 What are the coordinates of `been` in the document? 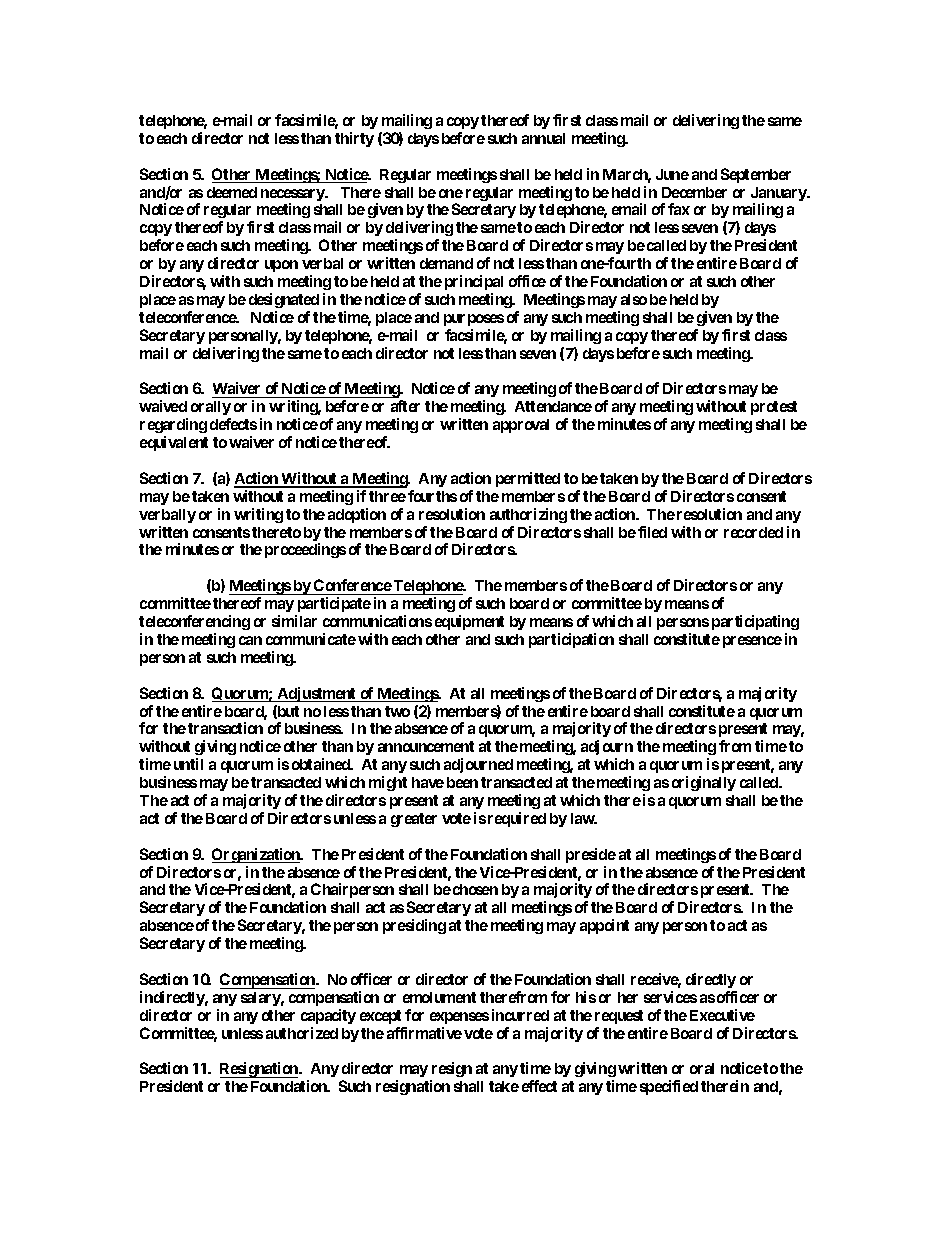 It's located at (462, 782).
